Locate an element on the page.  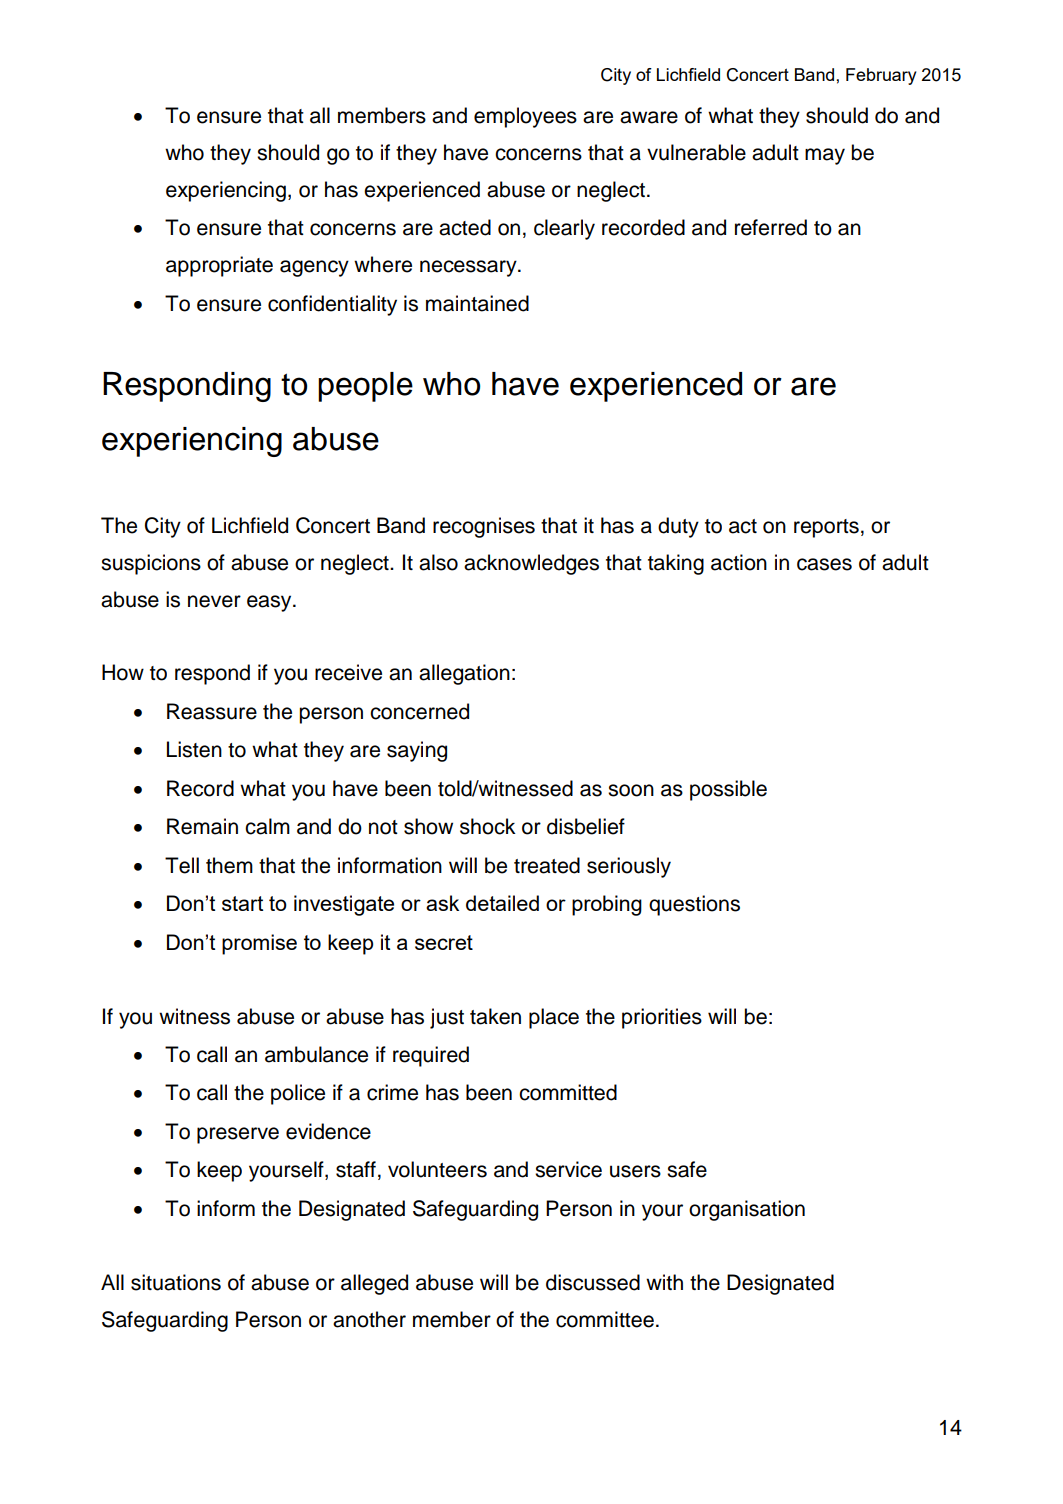
reports is located at coordinates (826, 528).
